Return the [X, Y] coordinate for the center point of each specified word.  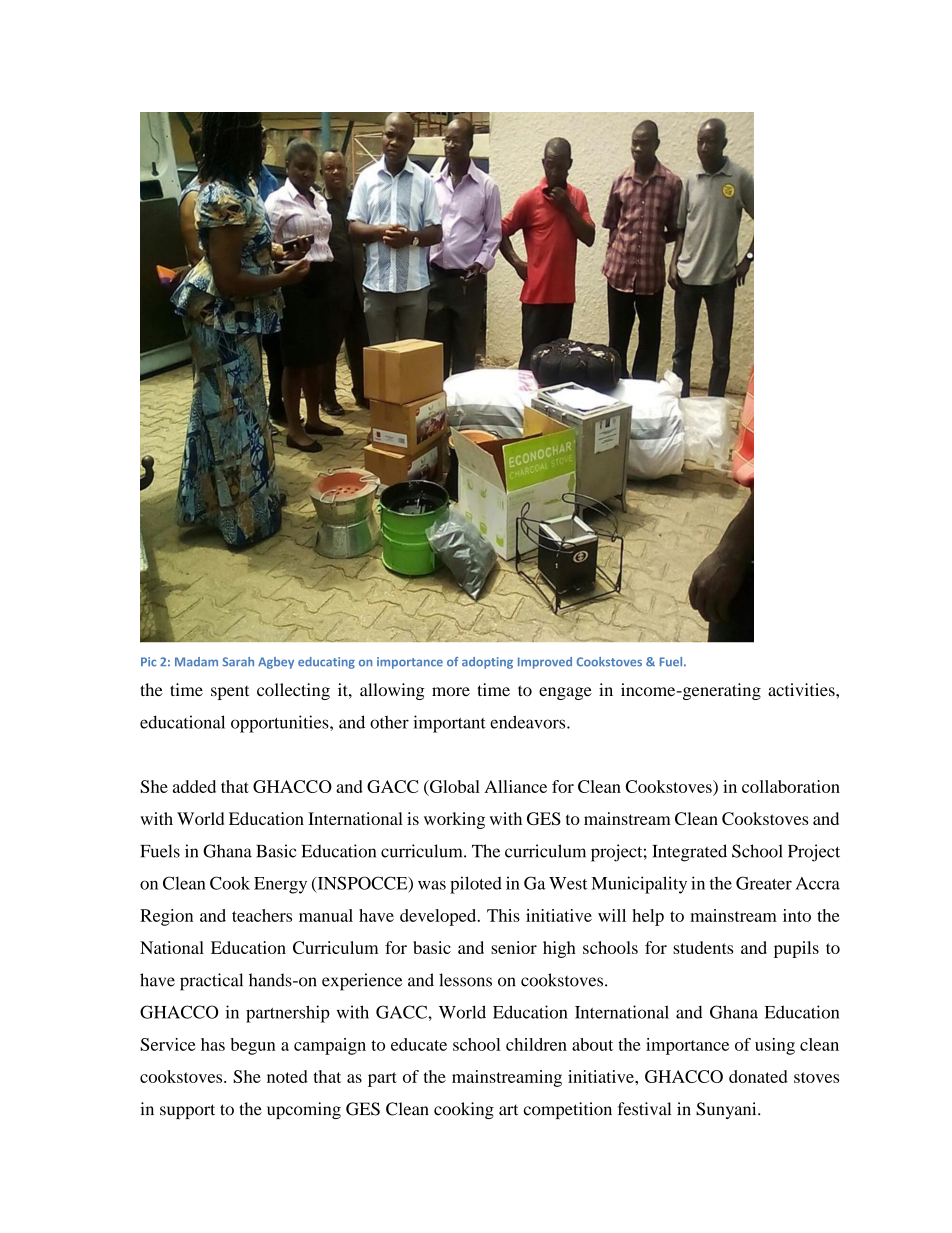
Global [454, 786]
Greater [764, 883]
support [187, 1111]
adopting [487, 663]
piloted [476, 885]
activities [802, 689]
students [703, 947]
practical [211, 982]
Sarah [238, 662]
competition [568, 1110]
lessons [465, 980]
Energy [280, 885]
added [194, 786]
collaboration [791, 786]
